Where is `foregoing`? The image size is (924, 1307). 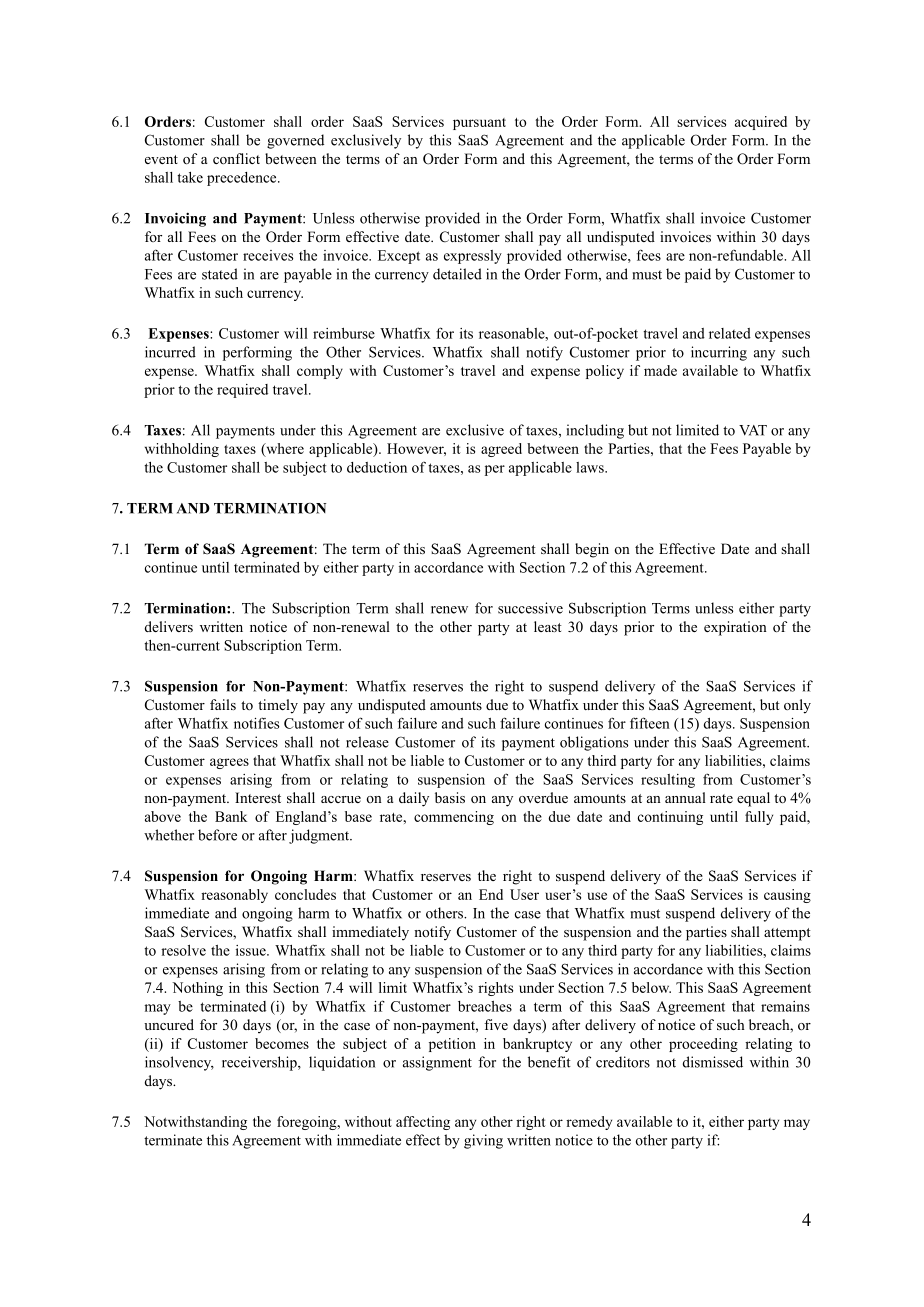 foregoing is located at coordinates (308, 1123).
